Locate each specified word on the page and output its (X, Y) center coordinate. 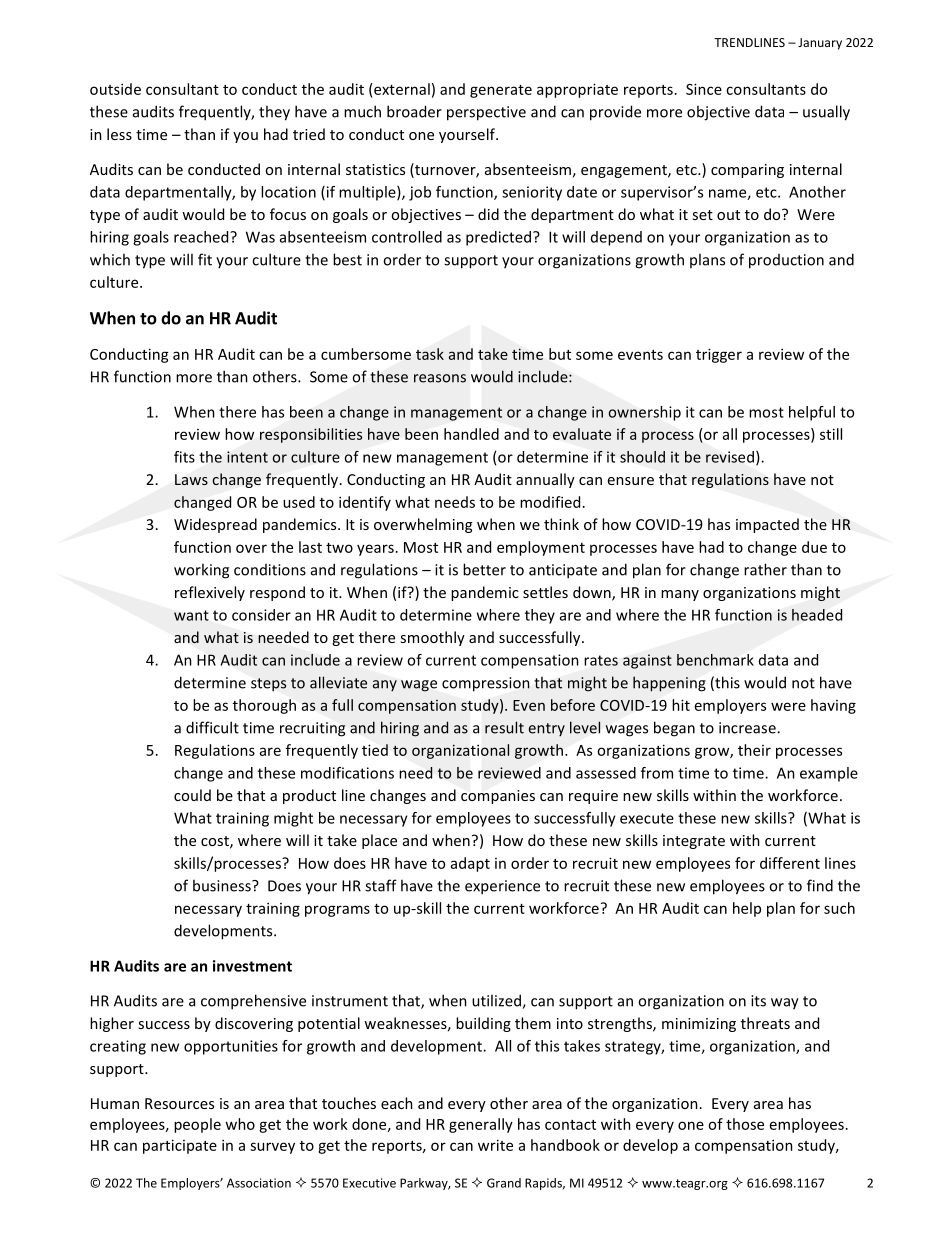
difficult (212, 727)
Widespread (215, 525)
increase (748, 728)
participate (180, 1146)
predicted (498, 238)
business (223, 885)
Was (260, 237)
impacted (767, 525)
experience (502, 887)
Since (704, 89)
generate (501, 91)
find (820, 885)
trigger (719, 355)
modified (550, 502)
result (504, 727)
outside (115, 89)
